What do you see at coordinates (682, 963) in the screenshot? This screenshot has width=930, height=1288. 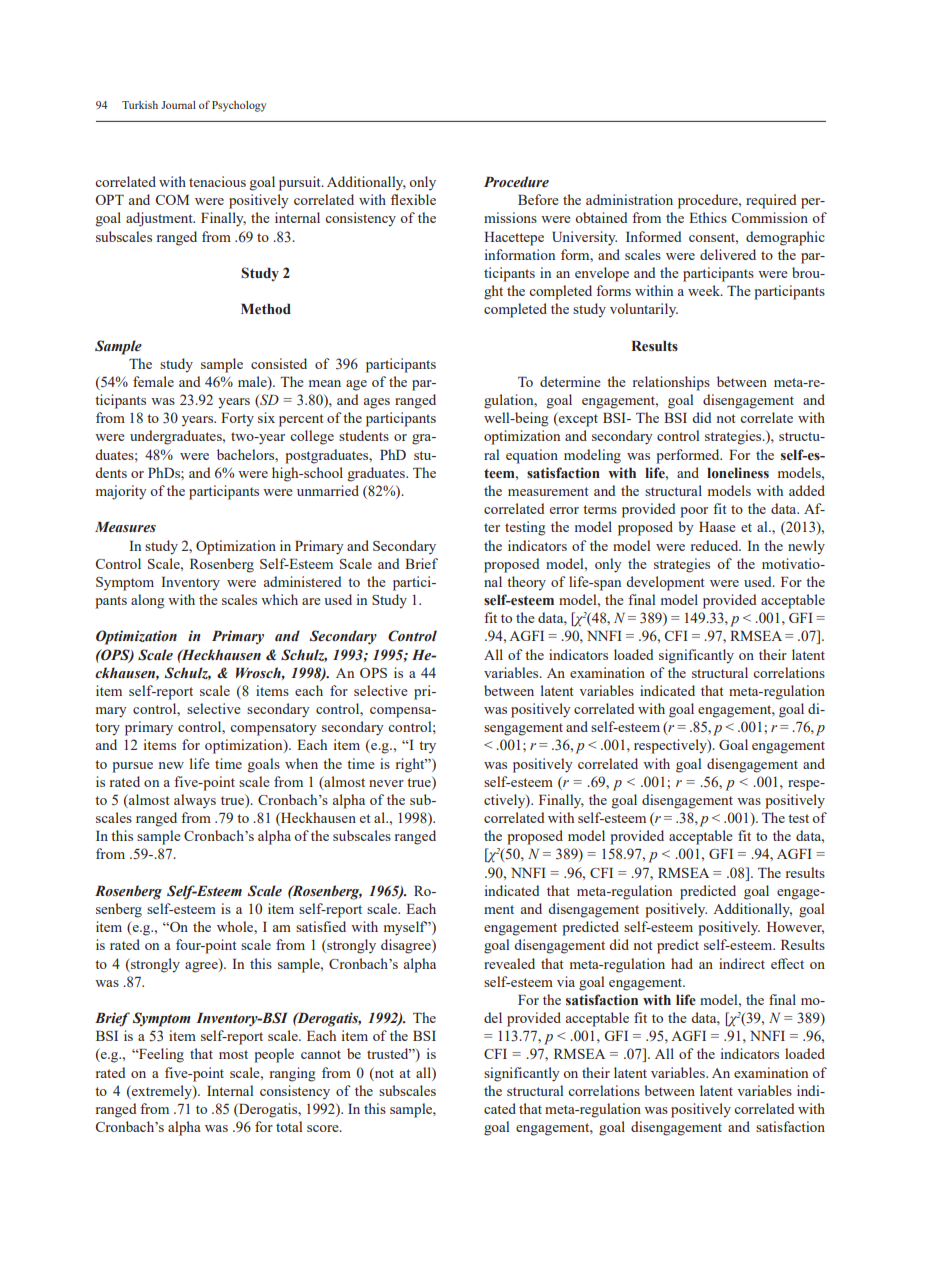 I see `had` at bounding box center [682, 963].
